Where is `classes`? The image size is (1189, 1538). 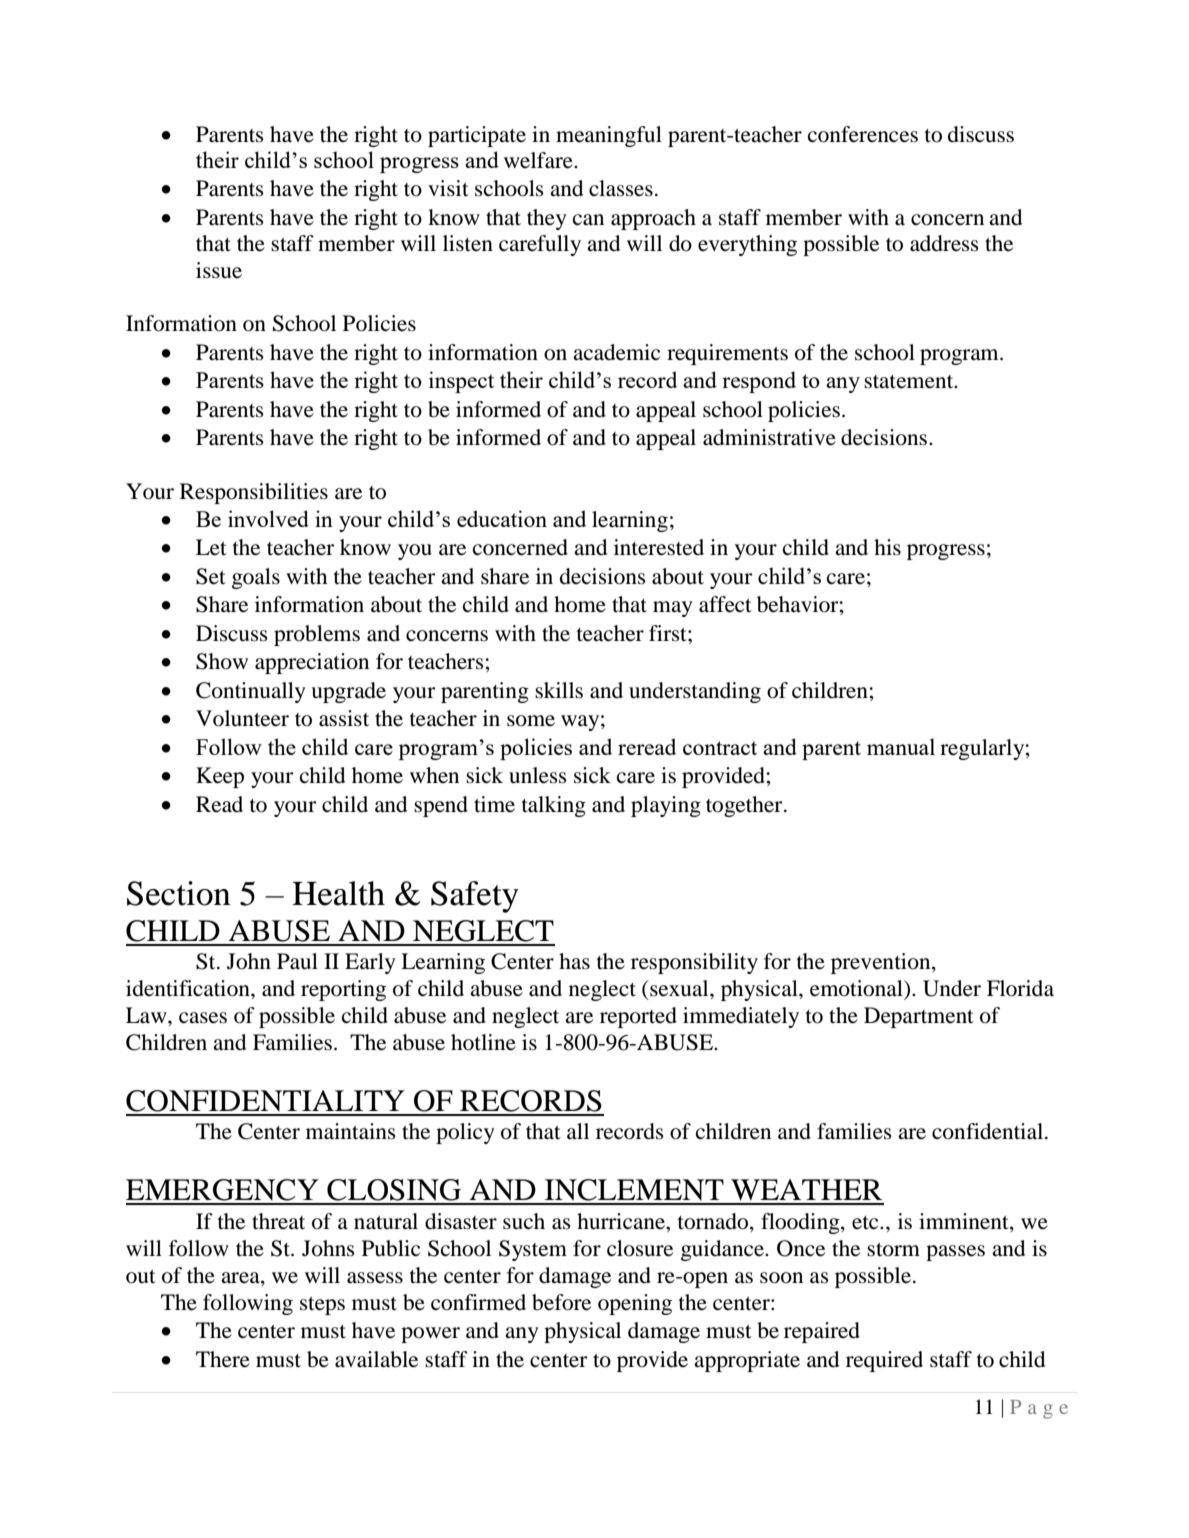
classes is located at coordinates (621, 188).
